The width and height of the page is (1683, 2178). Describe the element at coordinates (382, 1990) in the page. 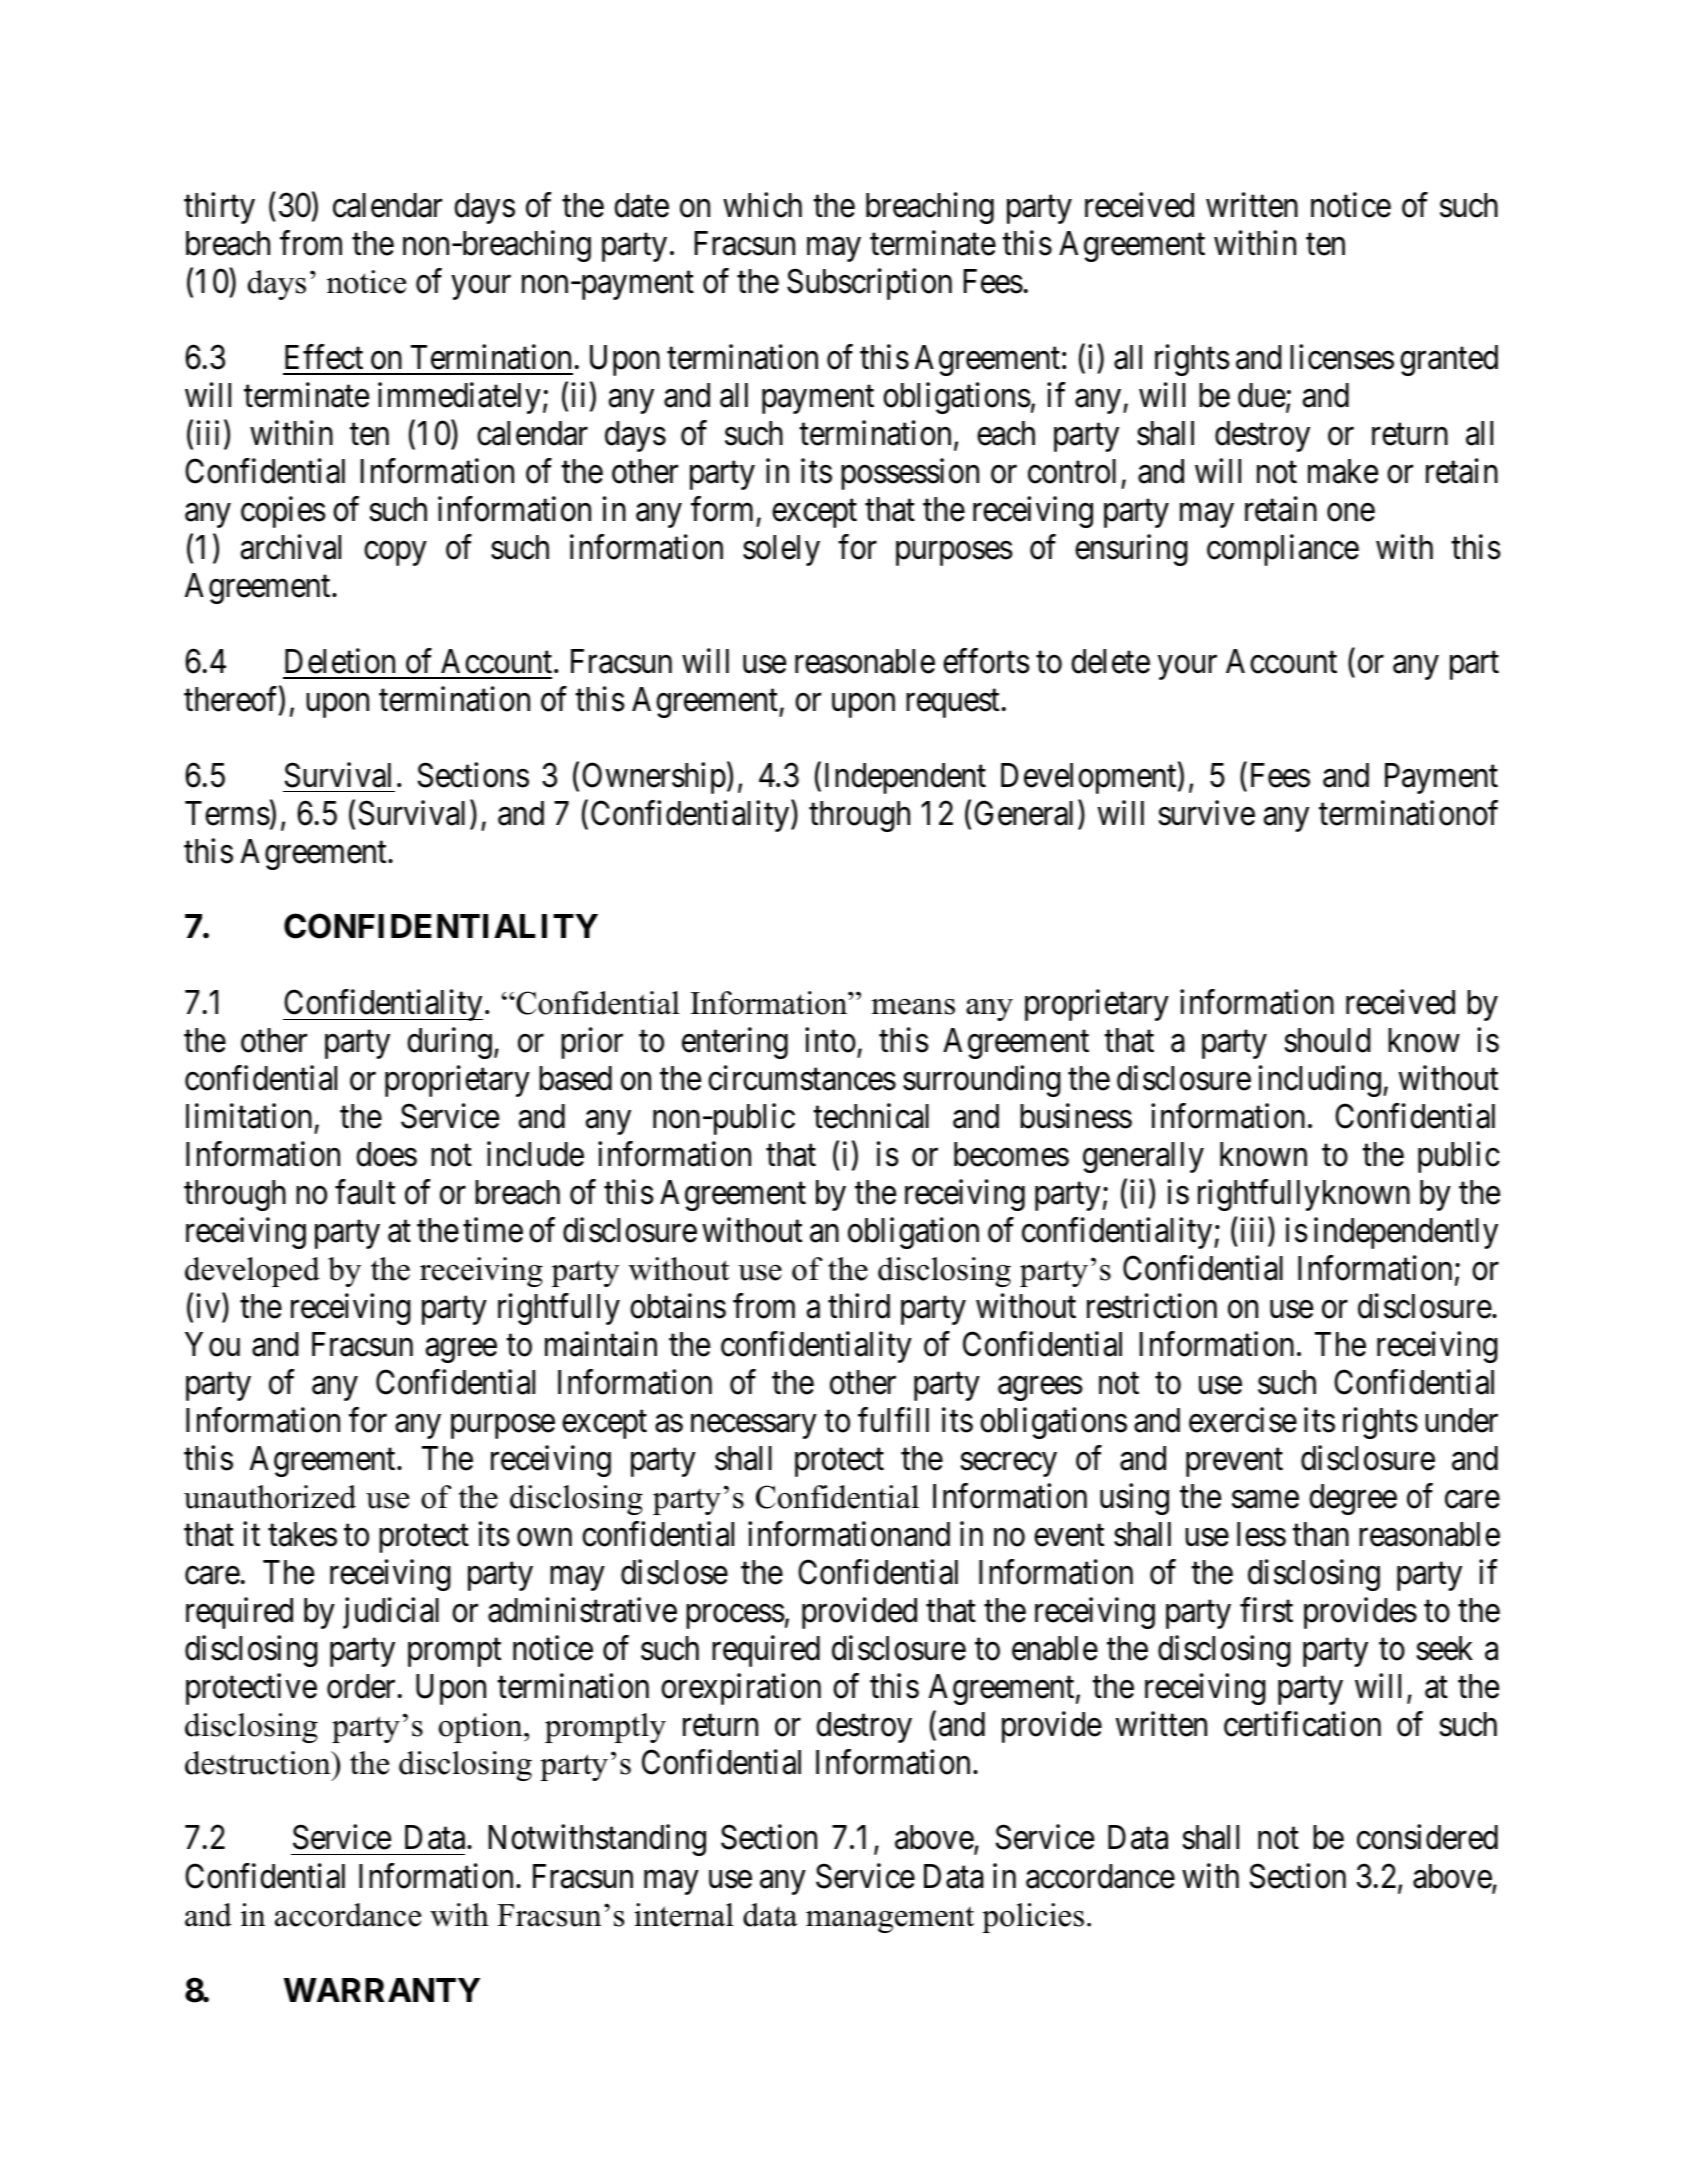

I see `WARRANTY` at that location.
